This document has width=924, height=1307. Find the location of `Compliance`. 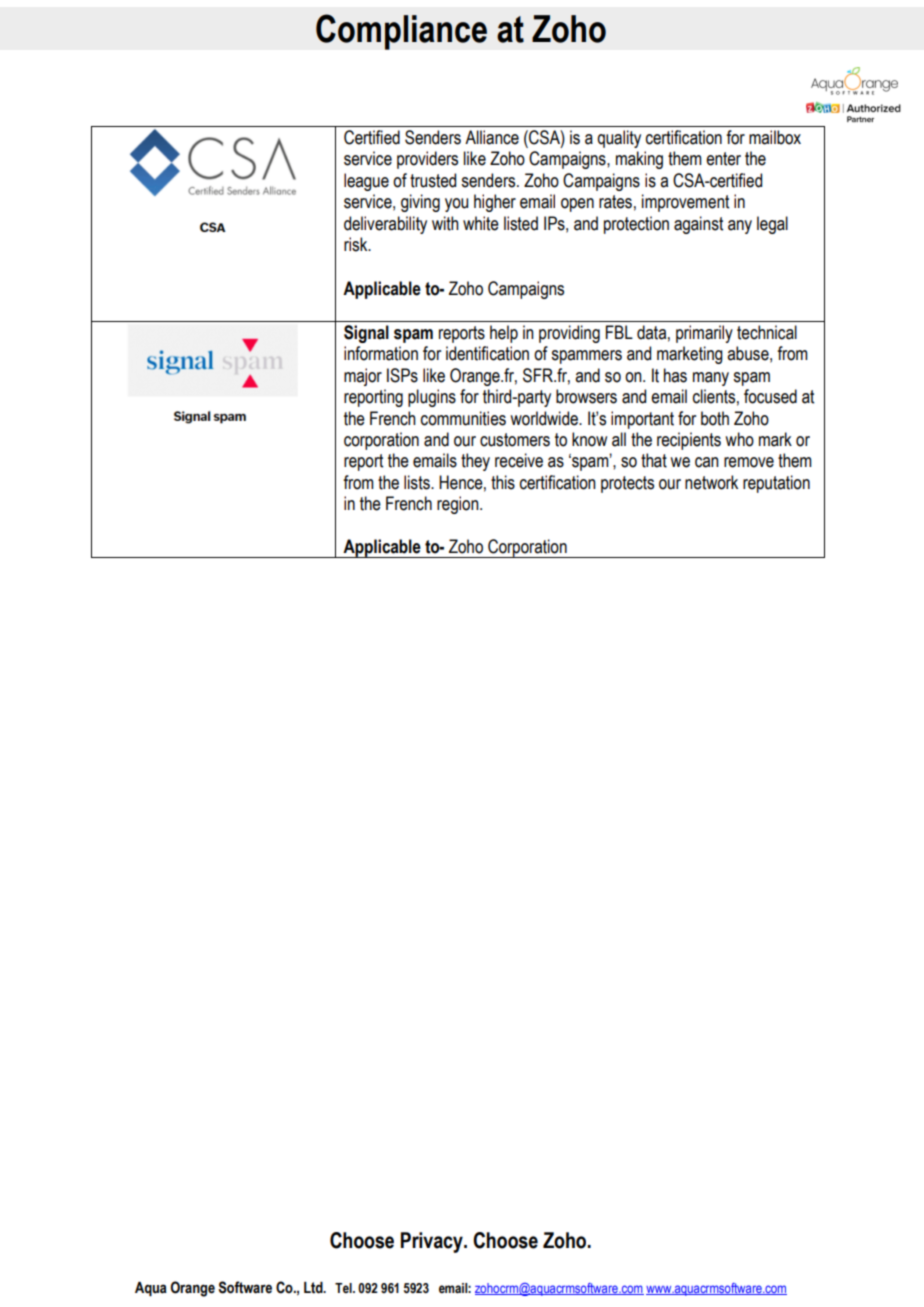

Compliance is located at coordinates (401, 32).
